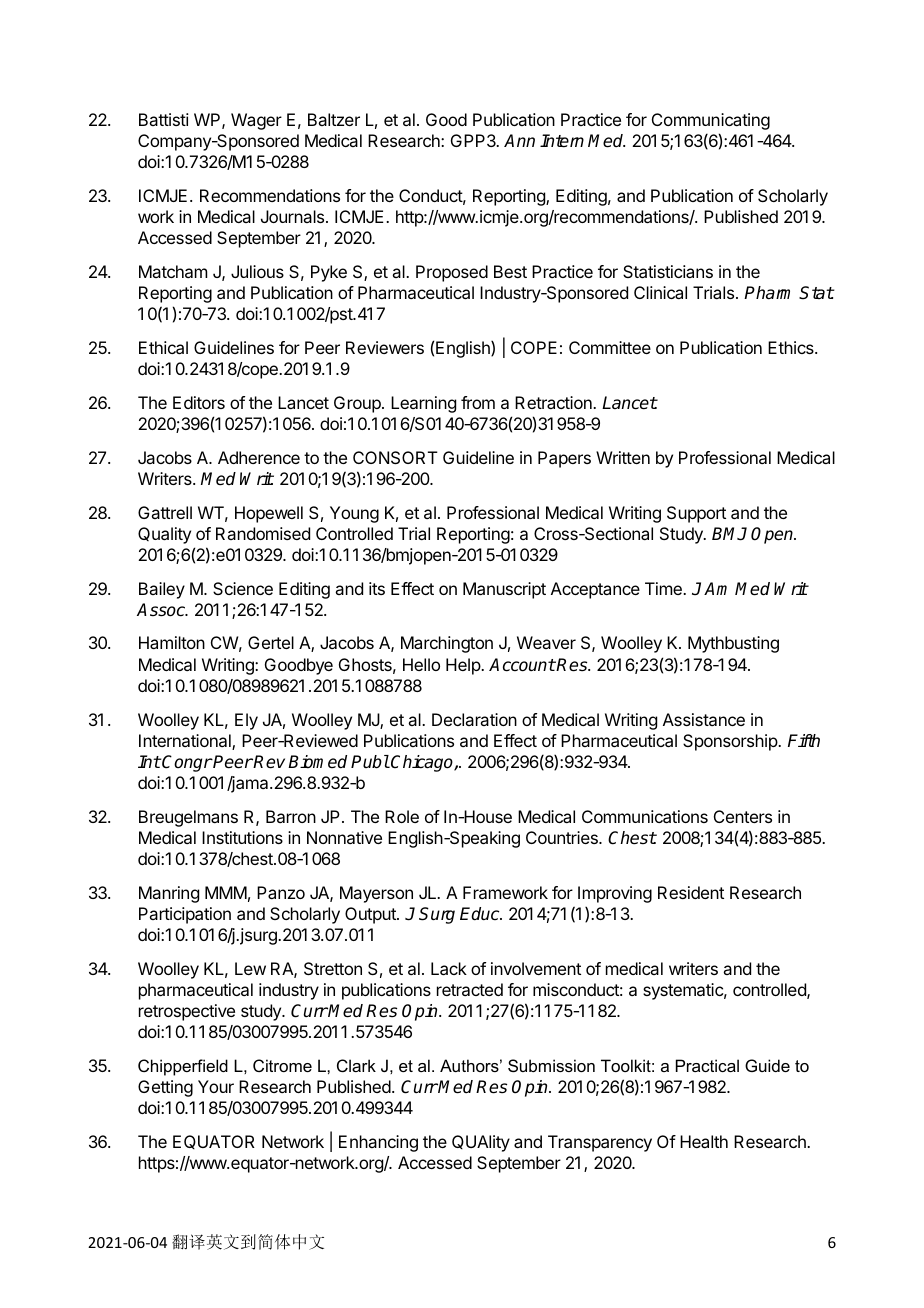 This screenshot has width=924, height=1308. What do you see at coordinates (243, 588) in the screenshot?
I see `Science` at bounding box center [243, 588].
